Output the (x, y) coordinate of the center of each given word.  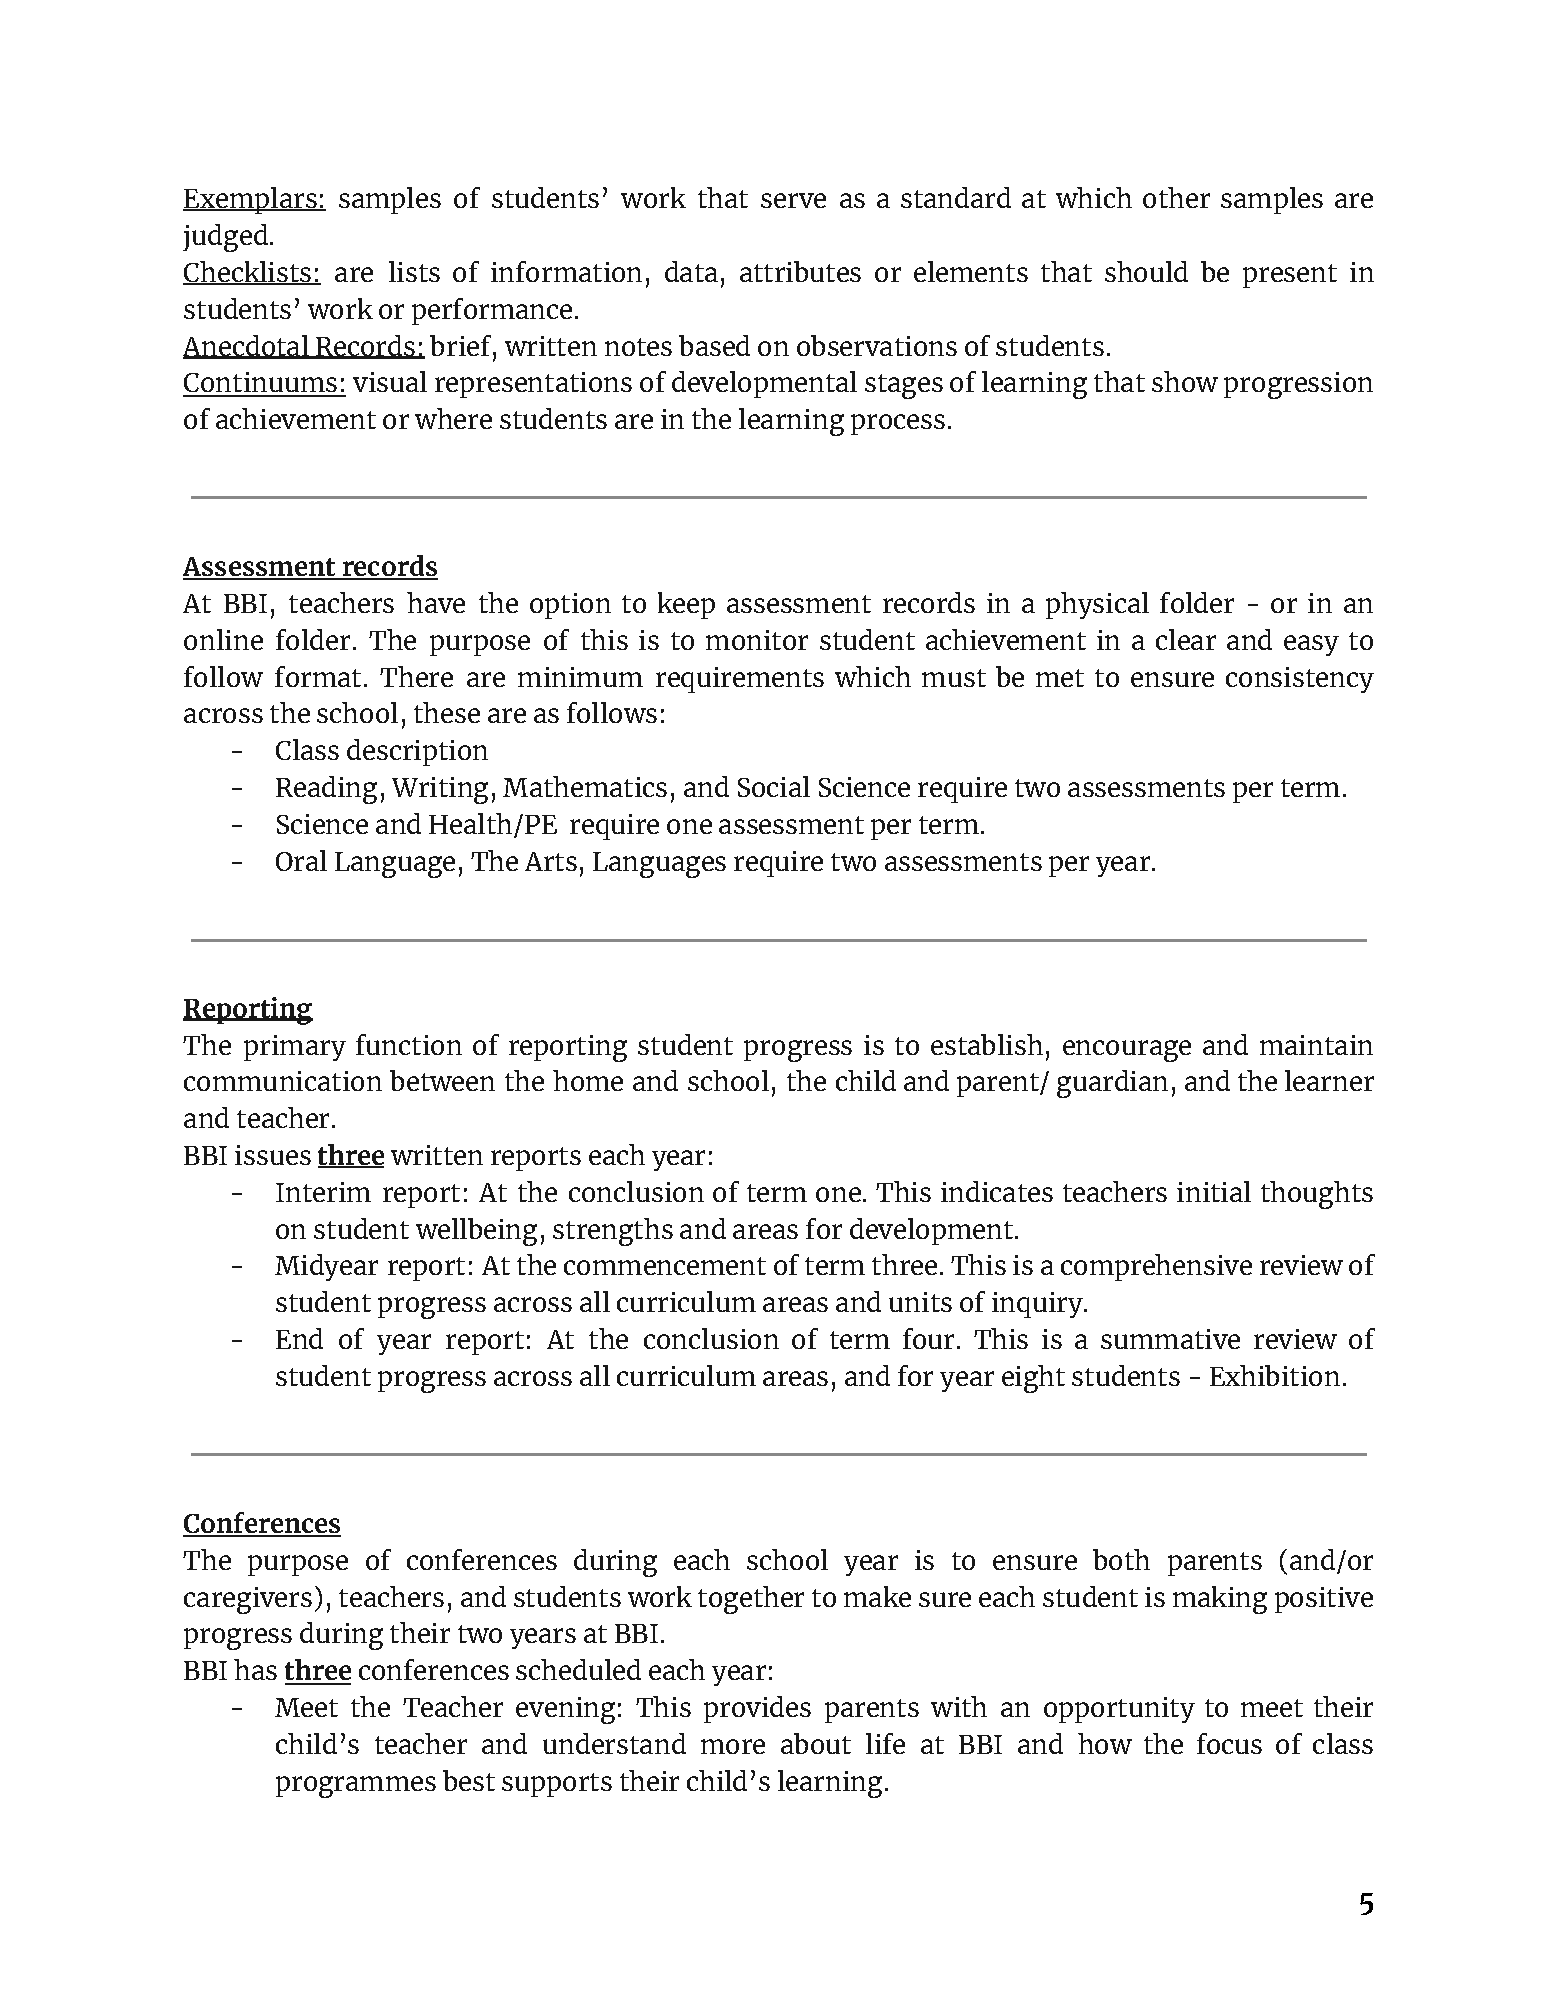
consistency (1300, 680)
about (816, 1743)
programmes (356, 1787)
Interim (323, 1192)
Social (774, 786)
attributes (800, 271)
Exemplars (251, 200)
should (1146, 271)
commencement (665, 1266)
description (417, 752)
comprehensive (1156, 1267)
